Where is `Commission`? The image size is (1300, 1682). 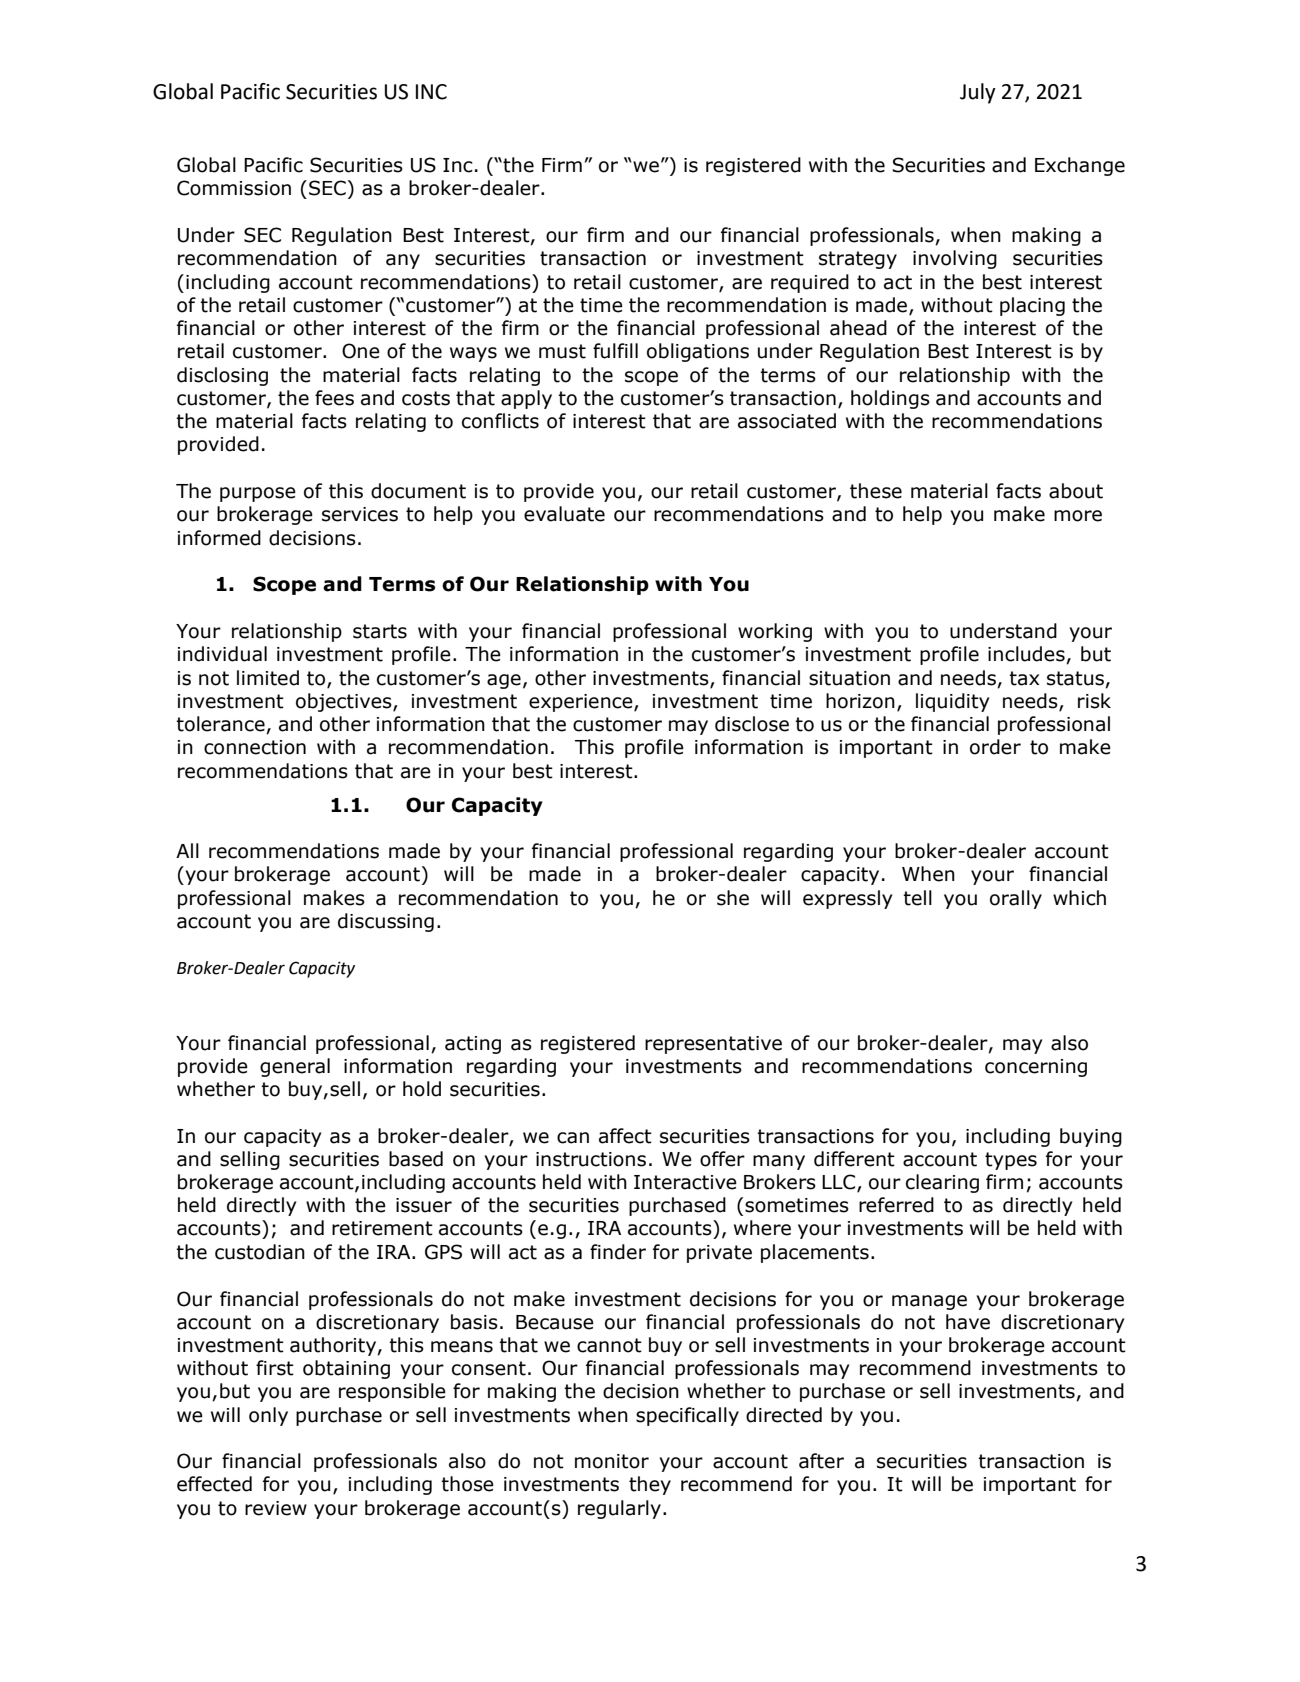 Commission is located at coordinates (234, 188).
